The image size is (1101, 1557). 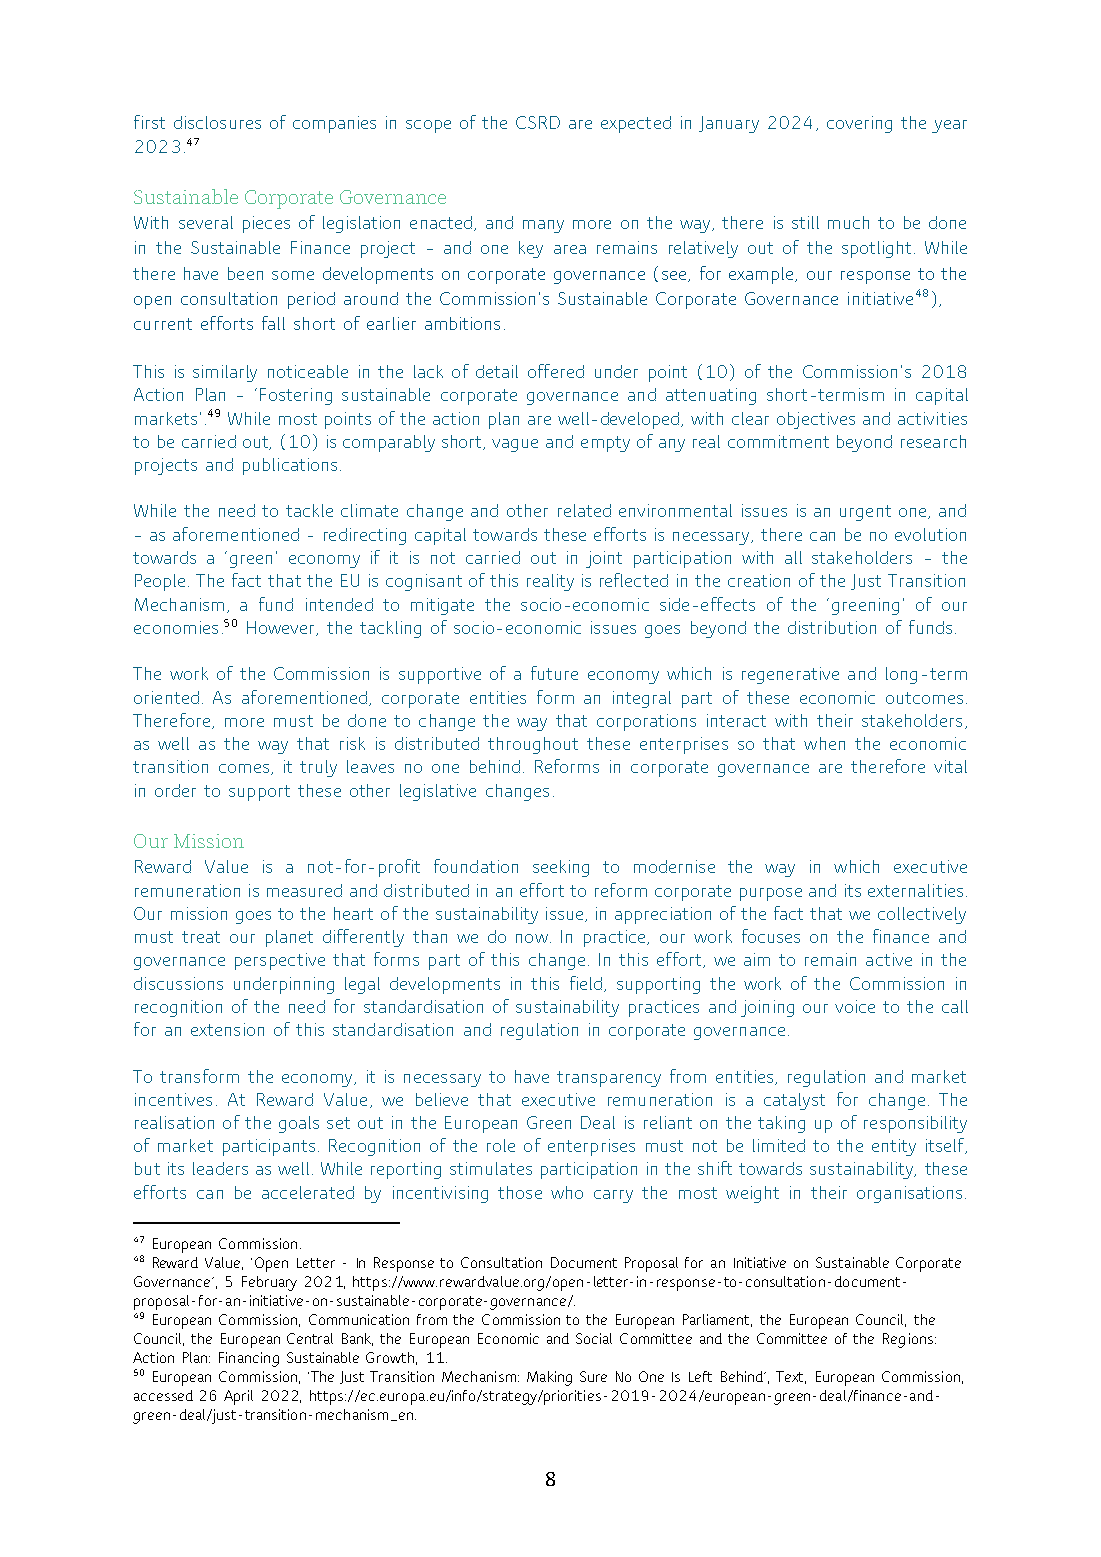 I want to click on truly, so click(x=318, y=768).
